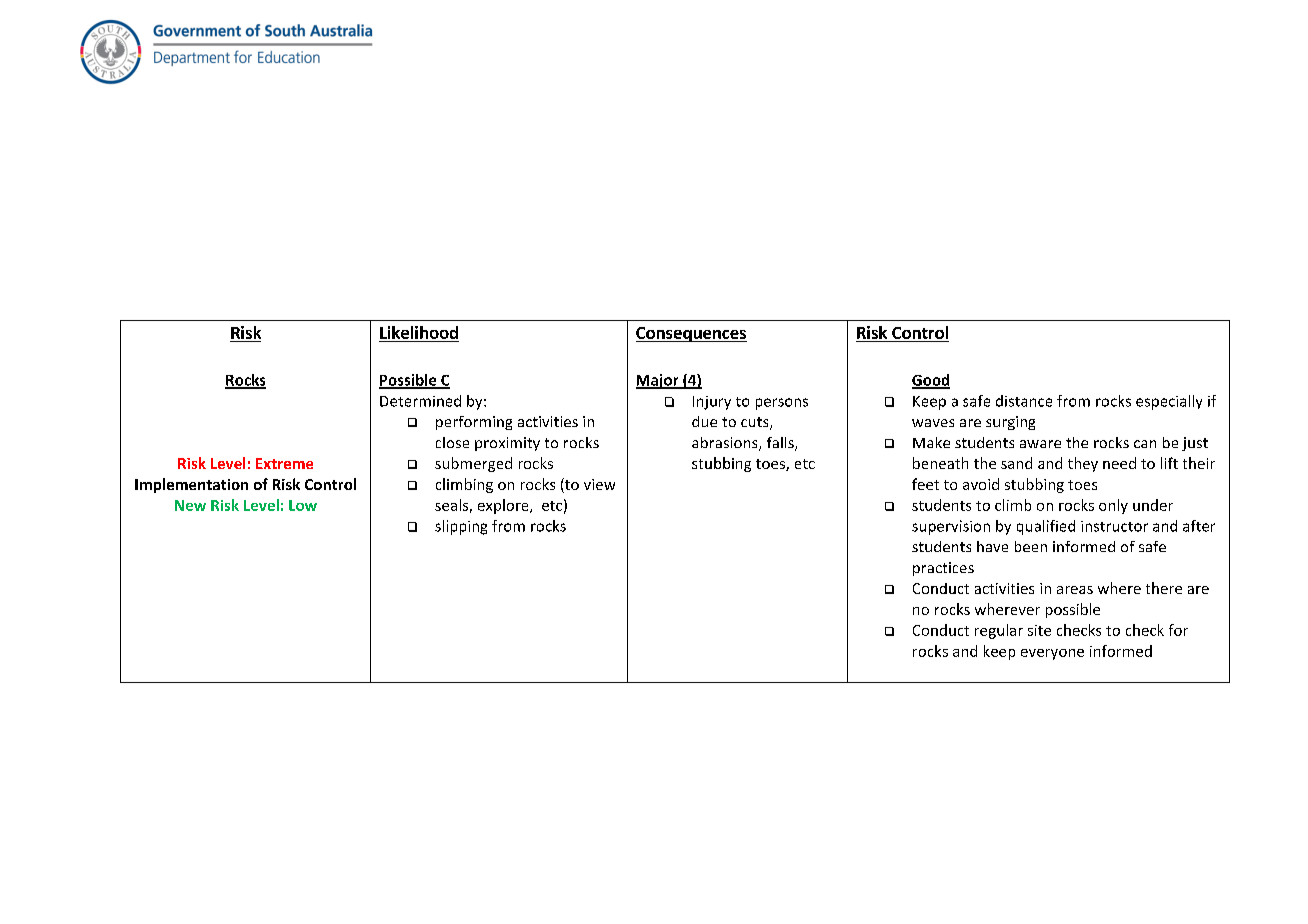 This screenshot has height=924, width=1308. I want to click on explore, so click(504, 506).
